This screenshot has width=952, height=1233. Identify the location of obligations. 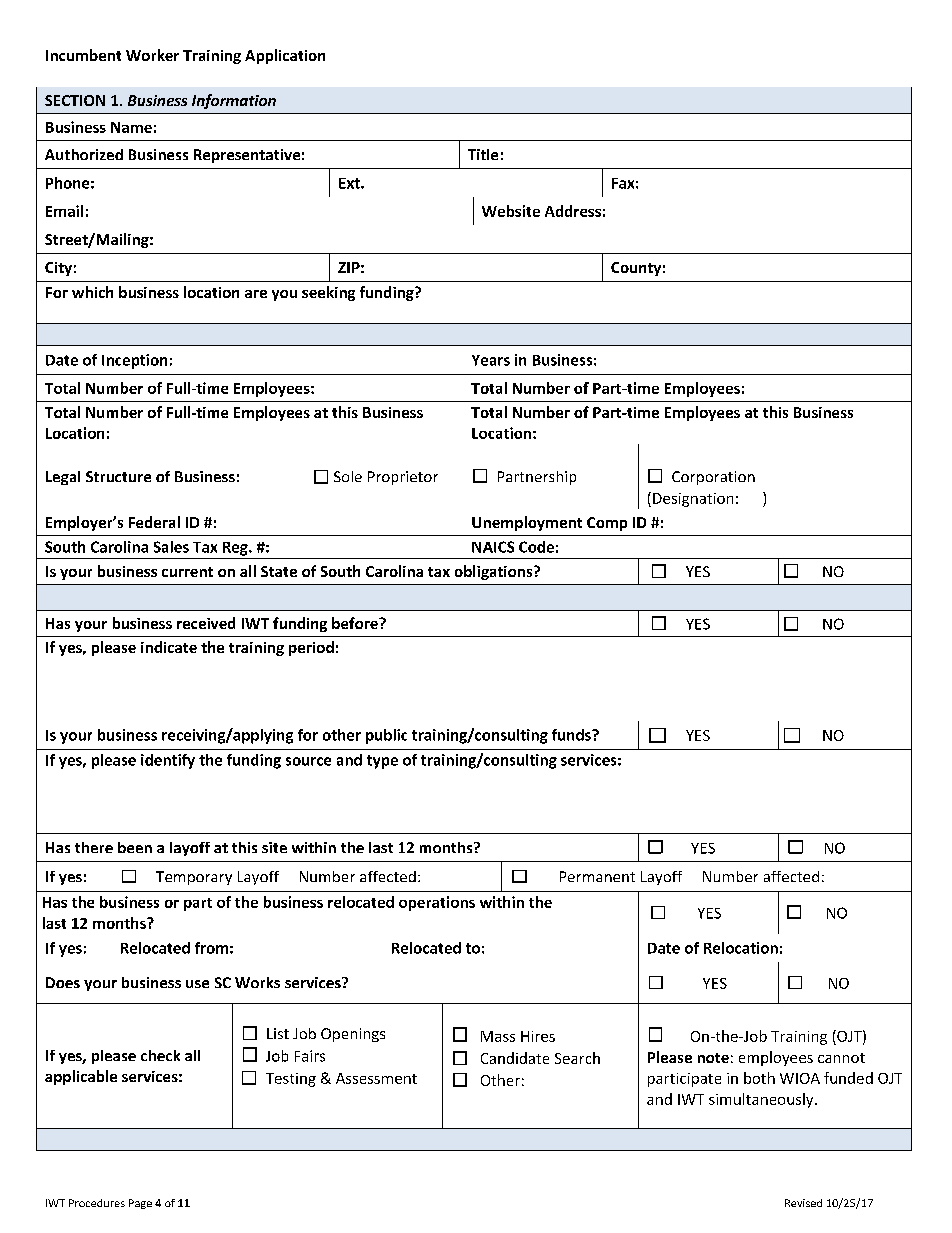
(495, 572).
